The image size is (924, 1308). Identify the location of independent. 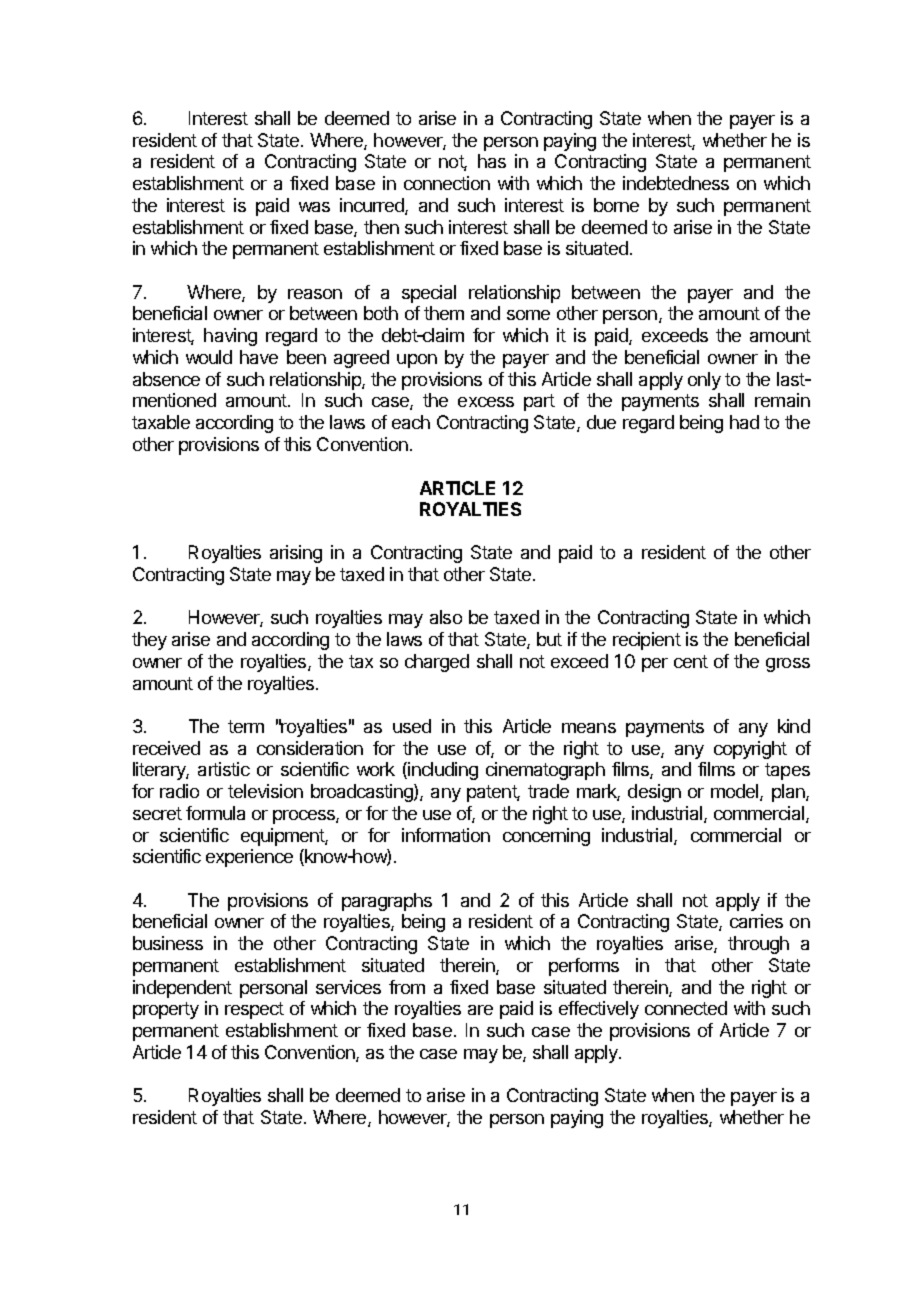
(182, 989).
